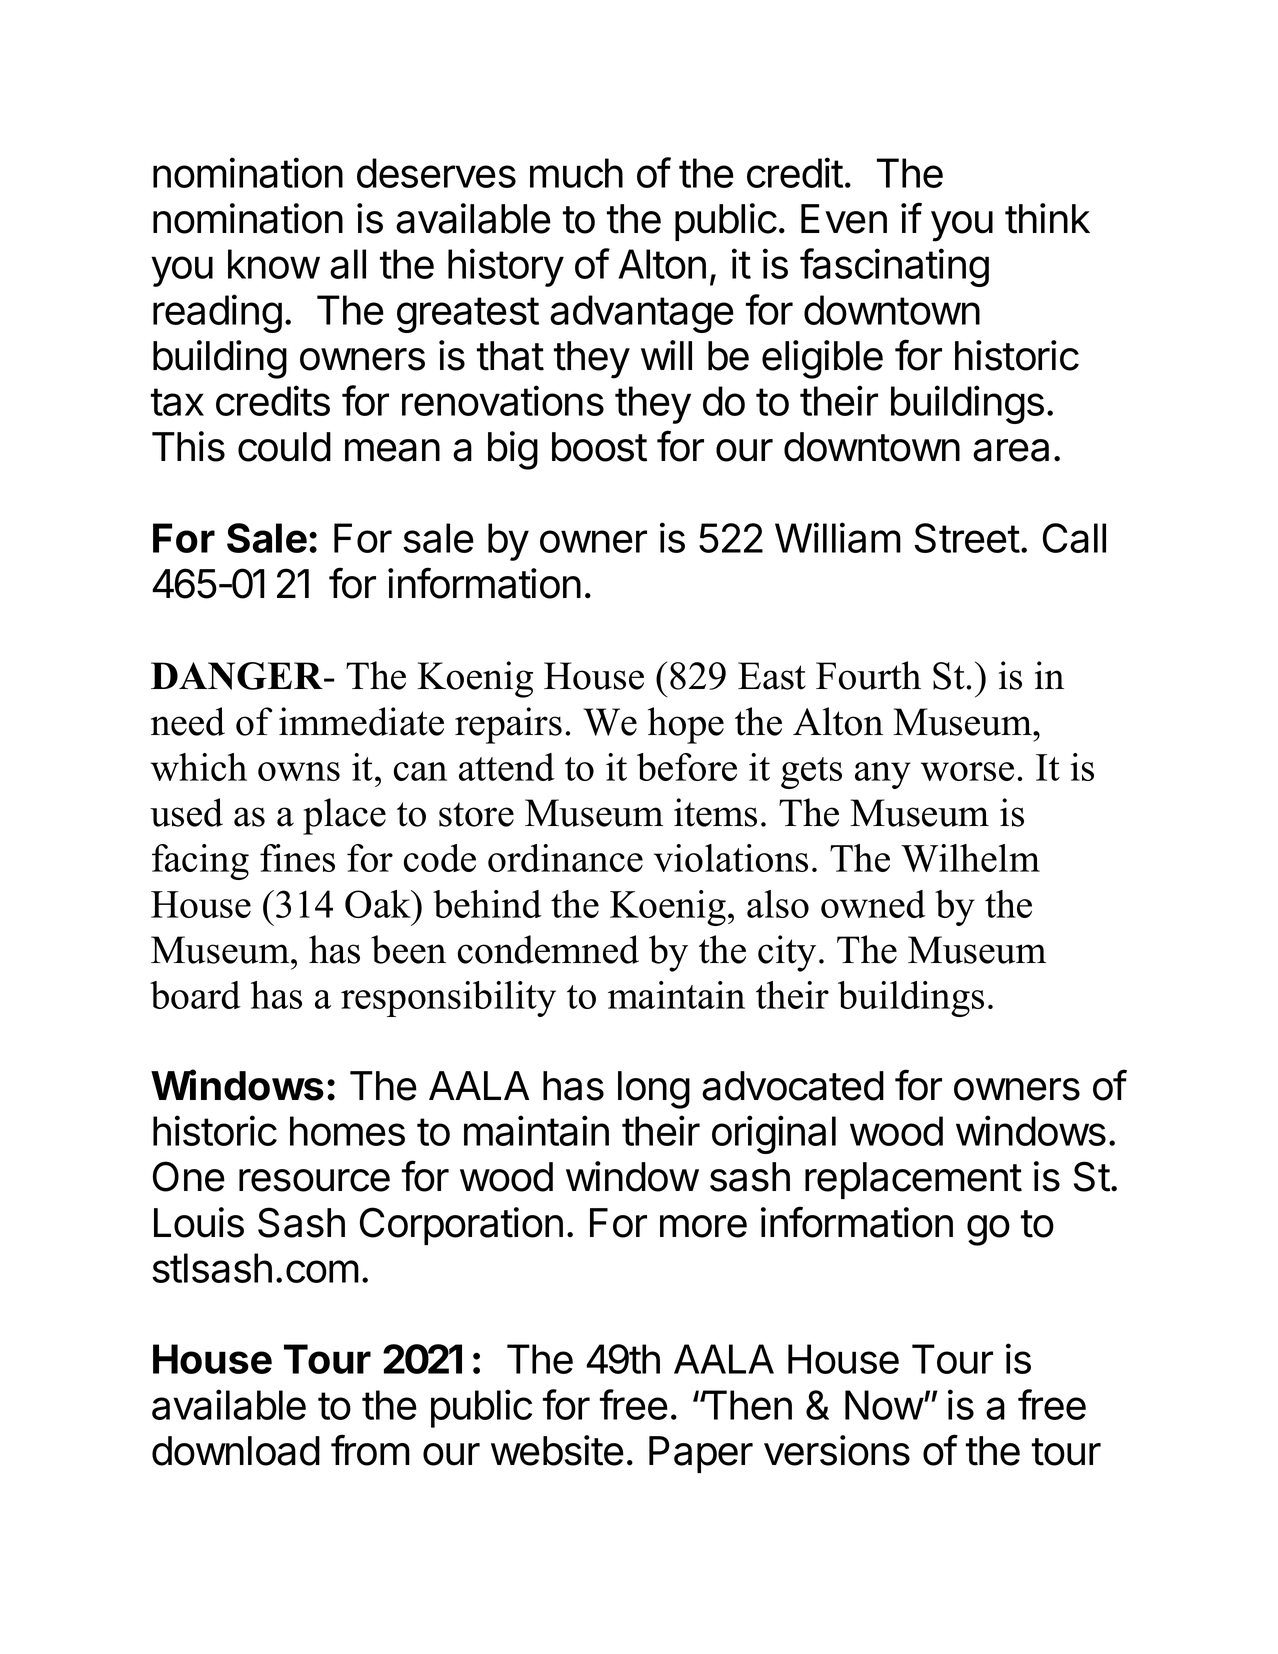  What do you see at coordinates (967, 771) in the screenshot?
I see `worse` at bounding box center [967, 771].
